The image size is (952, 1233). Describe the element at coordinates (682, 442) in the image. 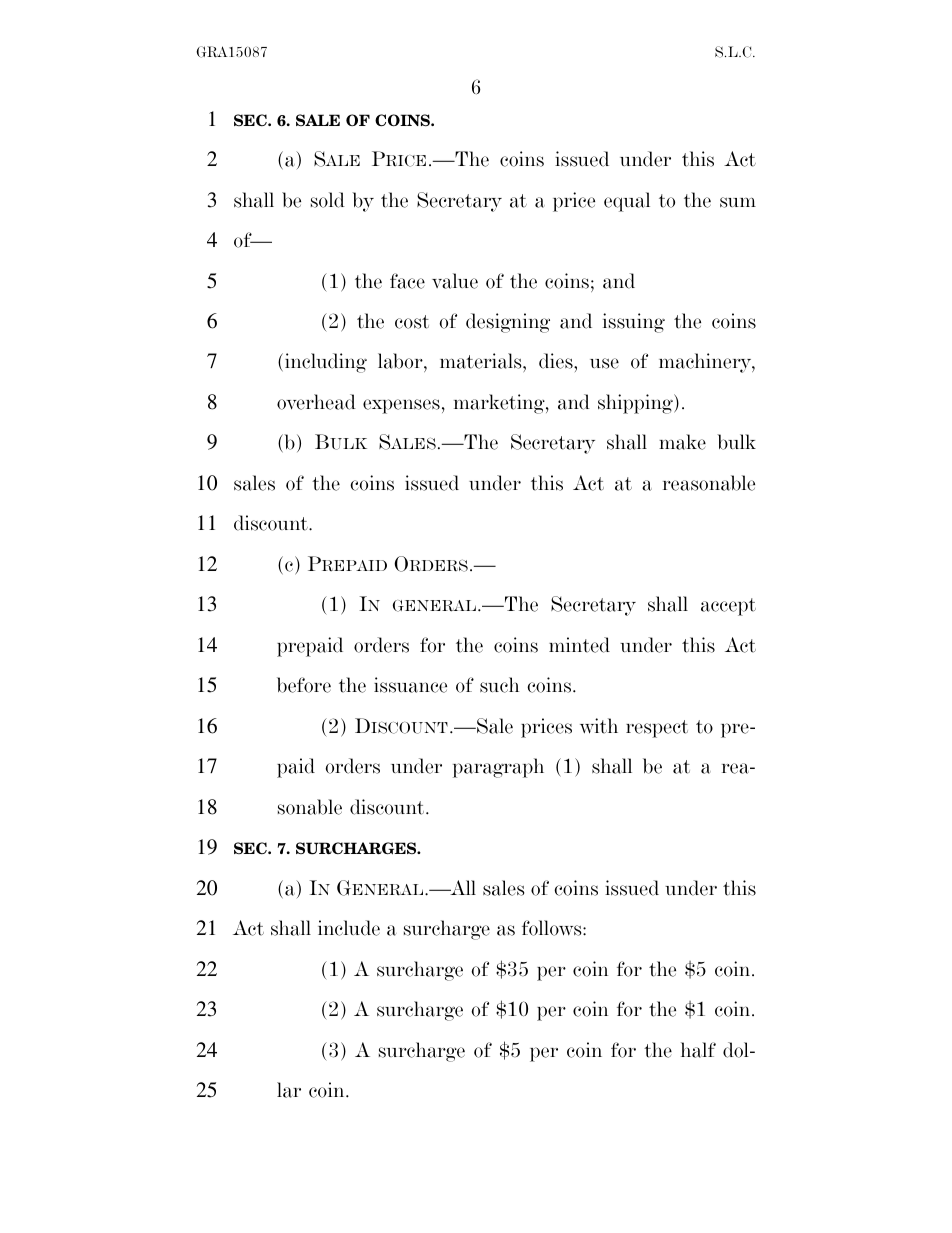

I see `make` at that location.
